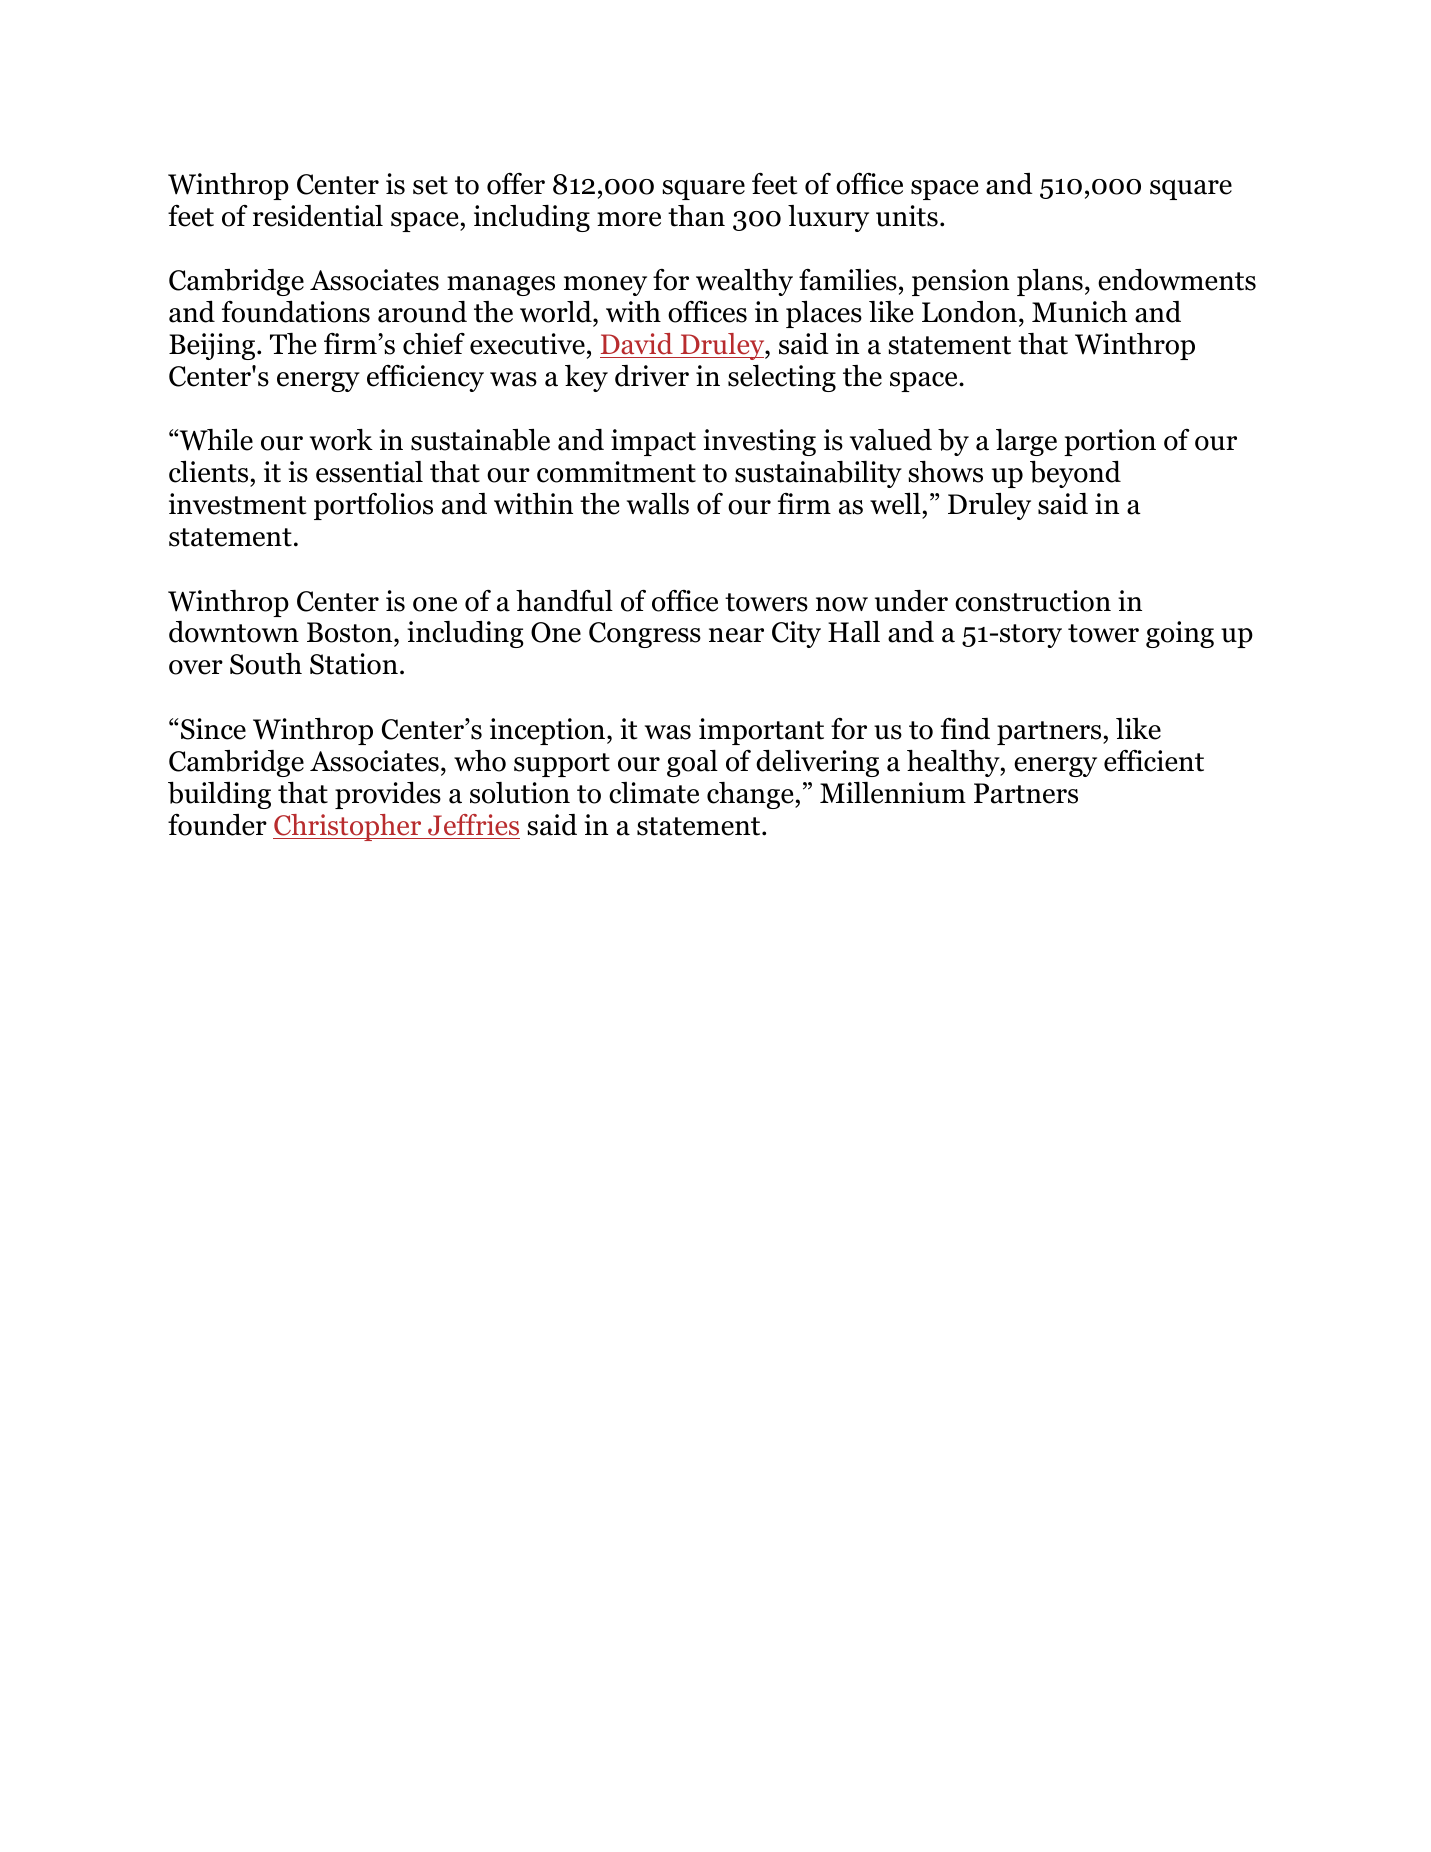 This document has height=1852, width=1431. What do you see at coordinates (348, 827) in the document?
I see `Christopher` at bounding box center [348, 827].
